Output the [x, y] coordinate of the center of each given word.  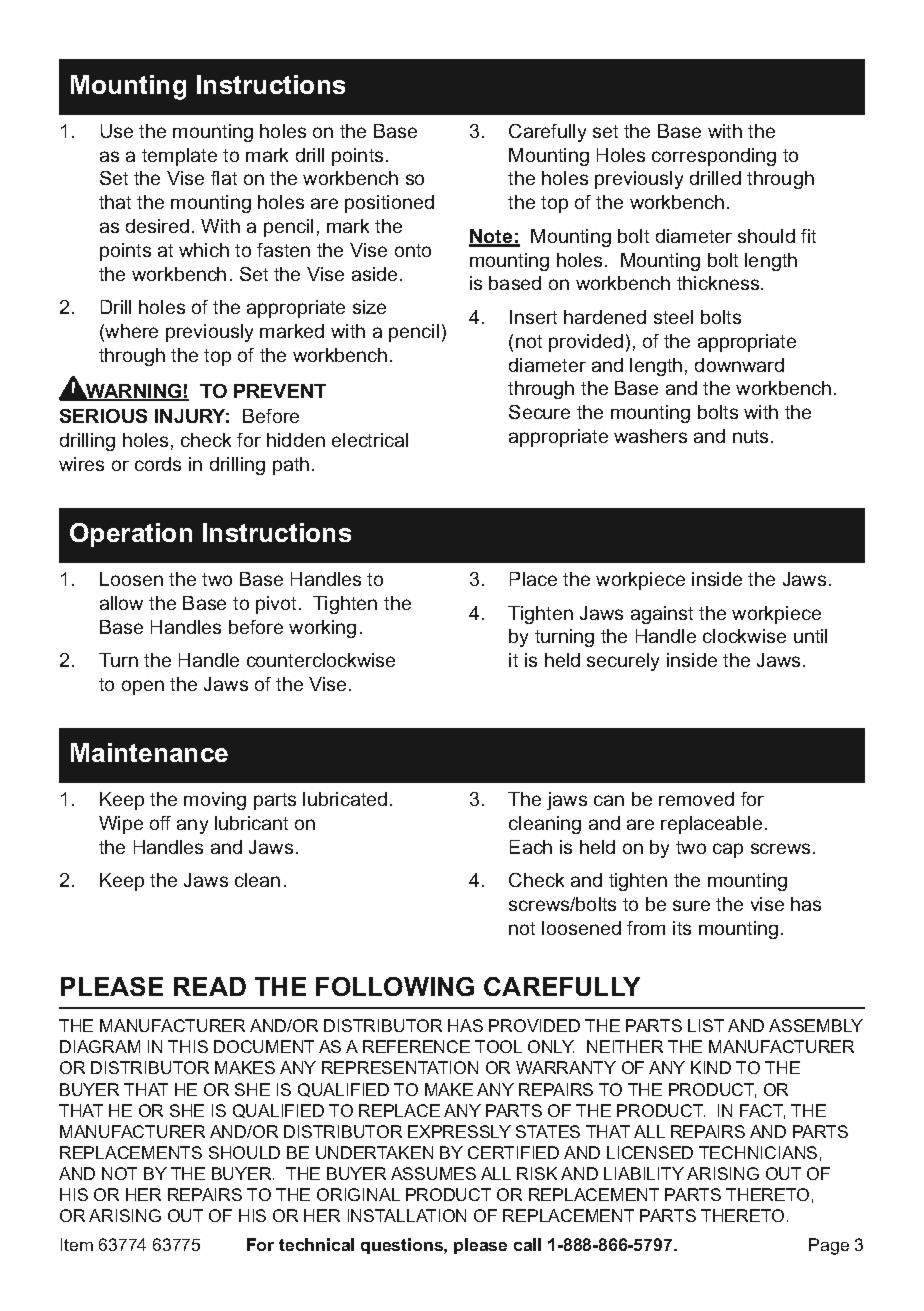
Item [77, 1244]
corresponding [714, 157]
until [810, 636]
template [179, 157]
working [322, 629]
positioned [389, 204]
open [143, 687]
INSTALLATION [407, 1215]
